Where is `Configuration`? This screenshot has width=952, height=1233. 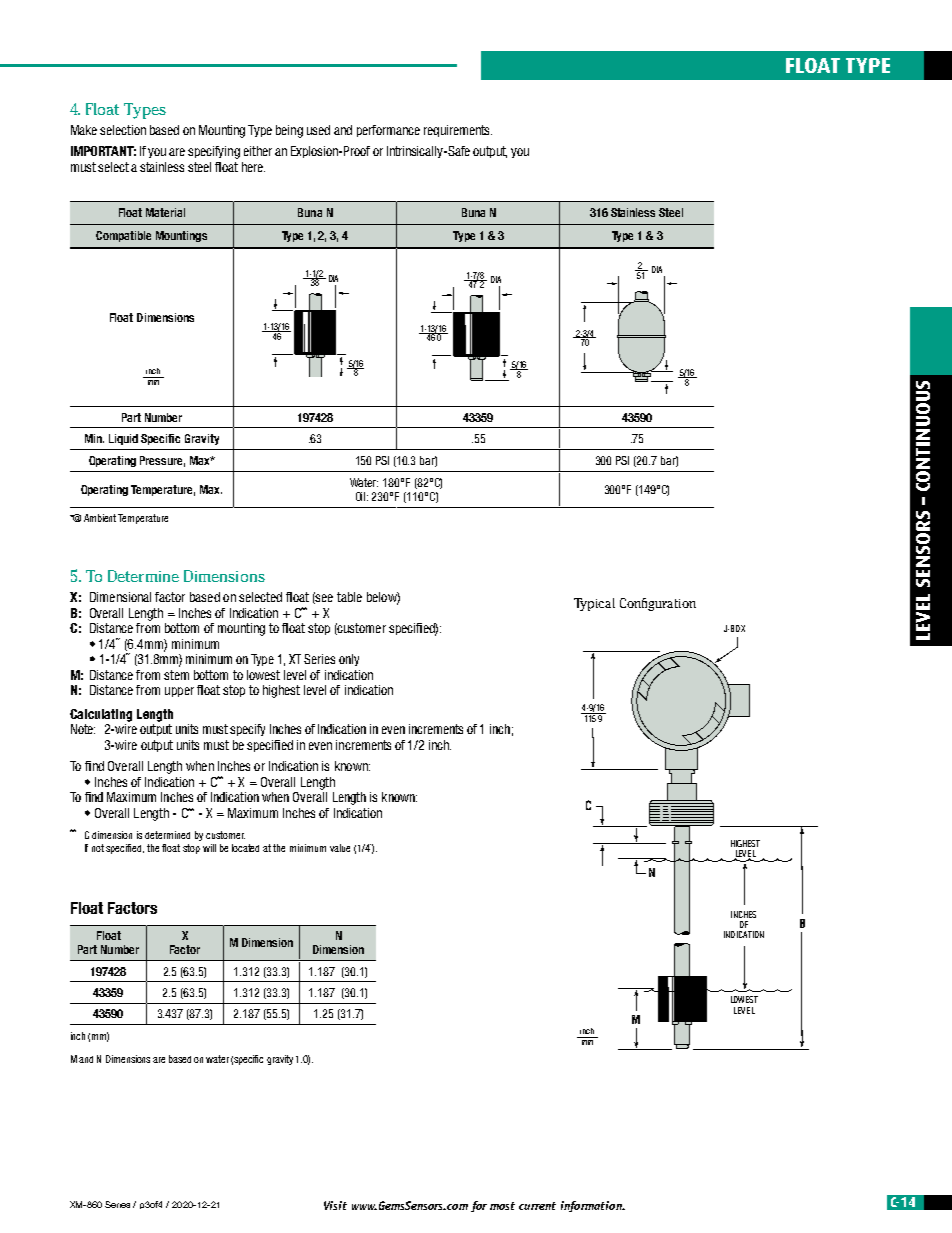 Configuration is located at coordinates (658, 604).
